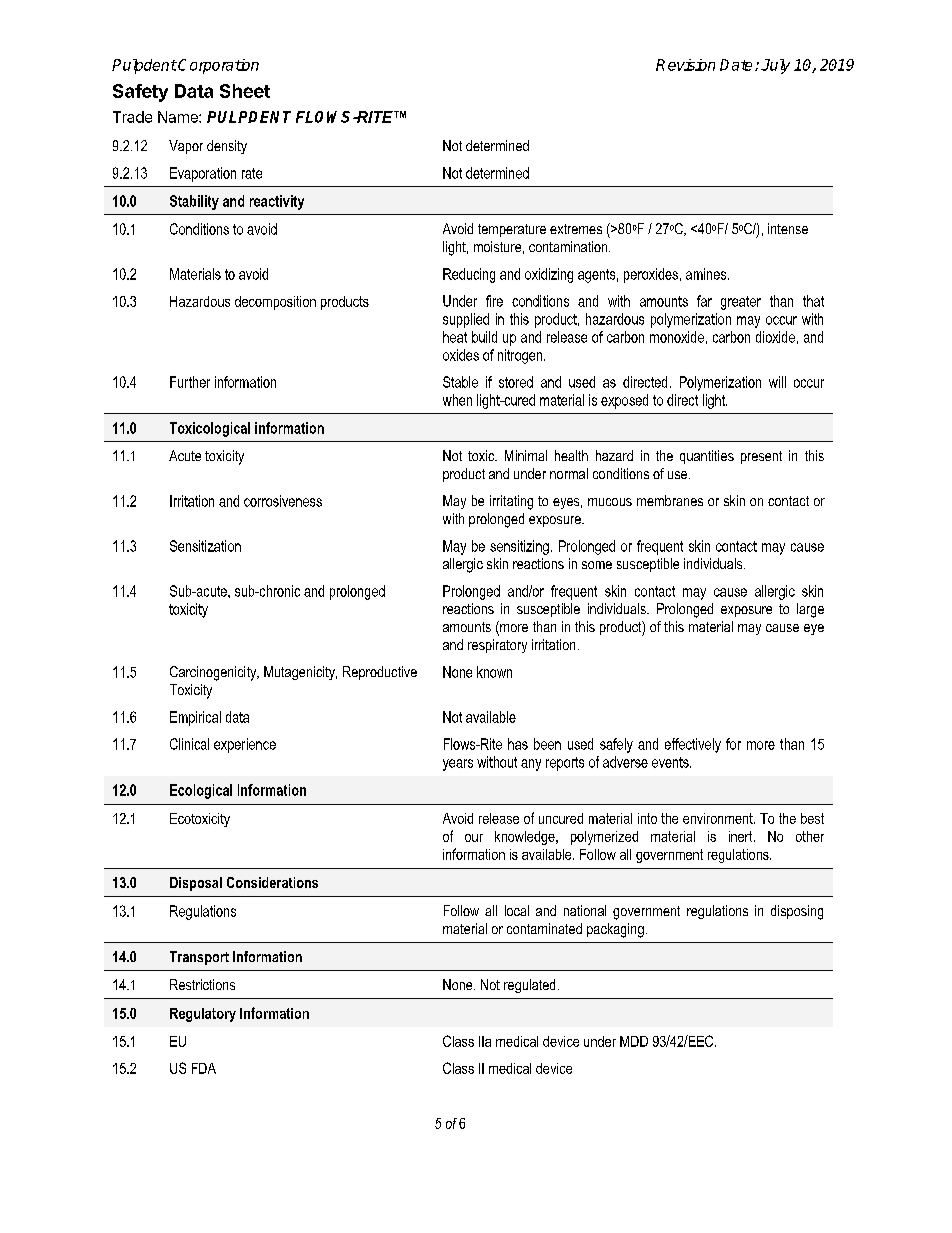 The width and height of the screenshot is (952, 1233). What do you see at coordinates (738, 65) in the screenshot?
I see `Date` at bounding box center [738, 65].
